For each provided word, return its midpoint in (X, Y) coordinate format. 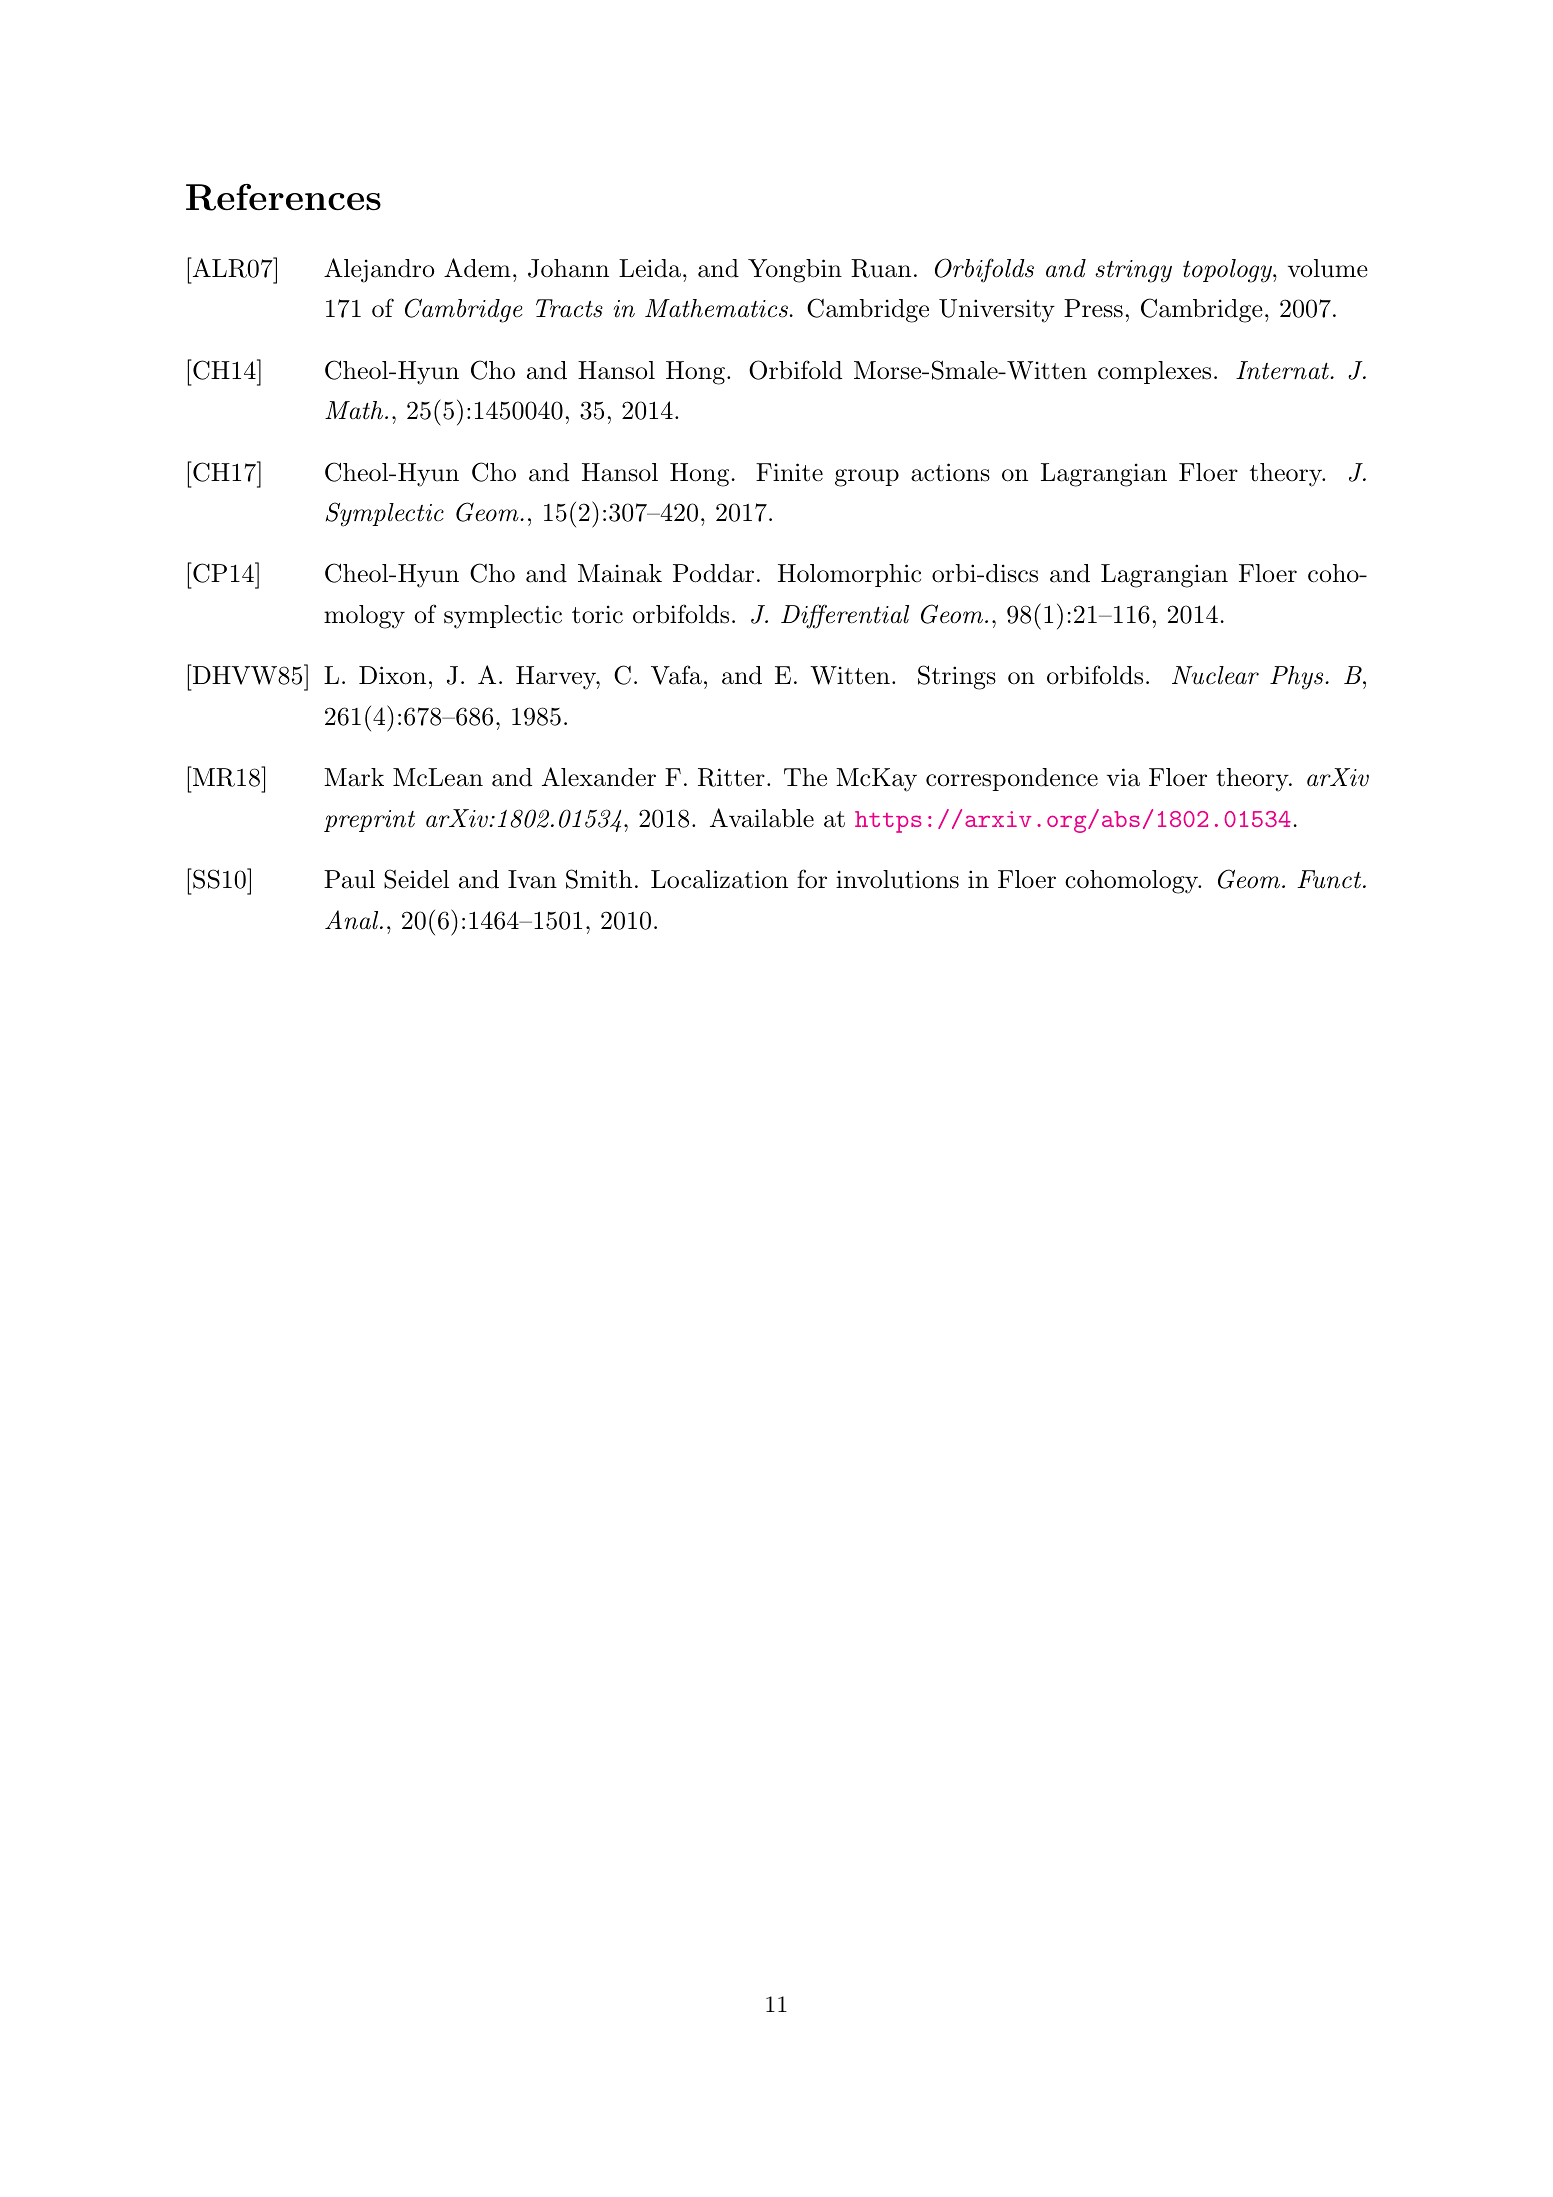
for (812, 879)
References (283, 197)
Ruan (881, 268)
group (867, 478)
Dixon (392, 675)
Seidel (416, 879)
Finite (789, 472)
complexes (1154, 372)
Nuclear (1215, 675)
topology (1228, 271)
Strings (957, 677)
